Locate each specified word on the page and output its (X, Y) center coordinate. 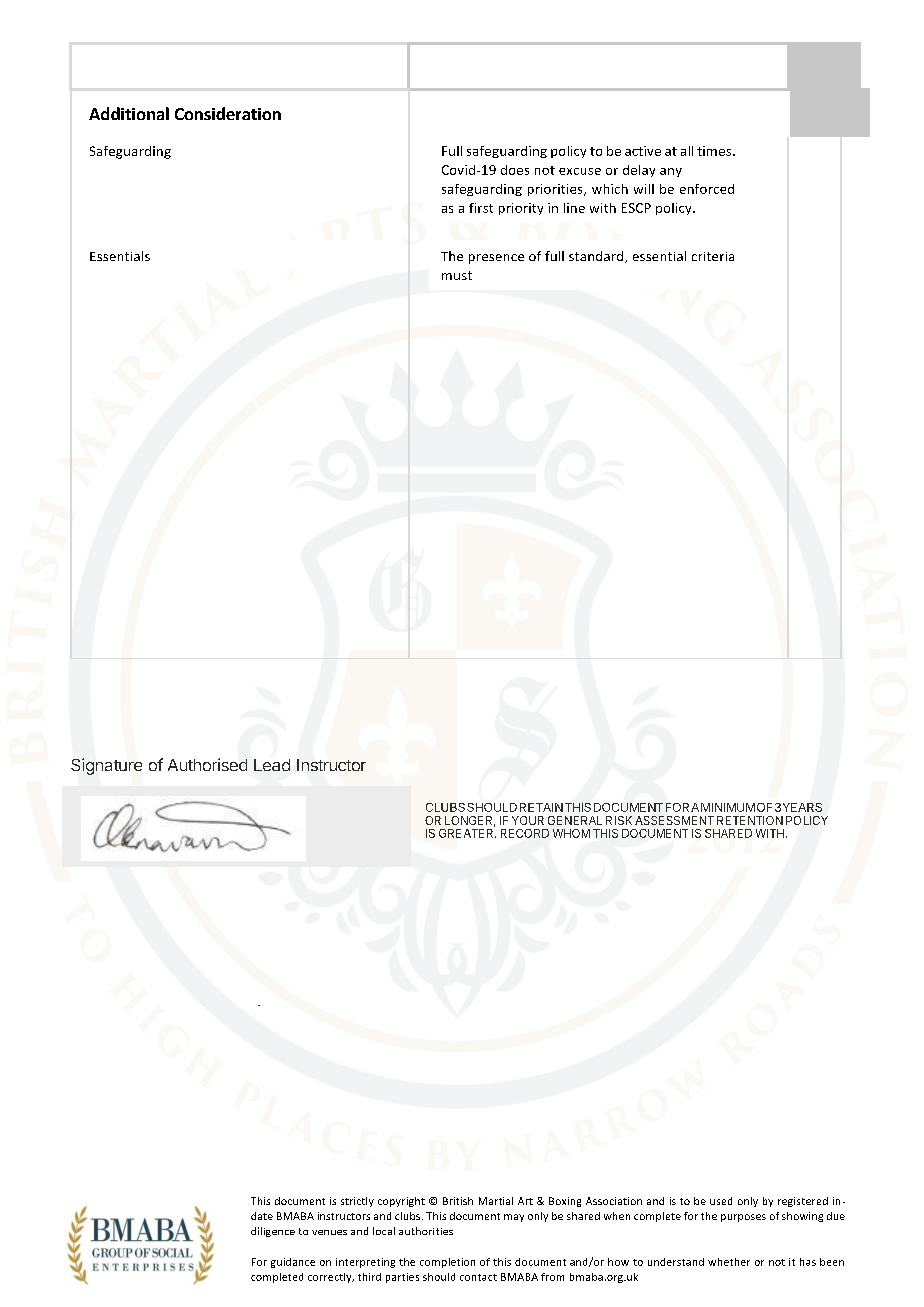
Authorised (207, 764)
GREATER (467, 832)
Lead (272, 765)
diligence (273, 1232)
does (515, 170)
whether (729, 1262)
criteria (713, 256)
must (457, 275)
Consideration (228, 113)
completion (447, 1263)
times (715, 151)
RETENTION (750, 820)
